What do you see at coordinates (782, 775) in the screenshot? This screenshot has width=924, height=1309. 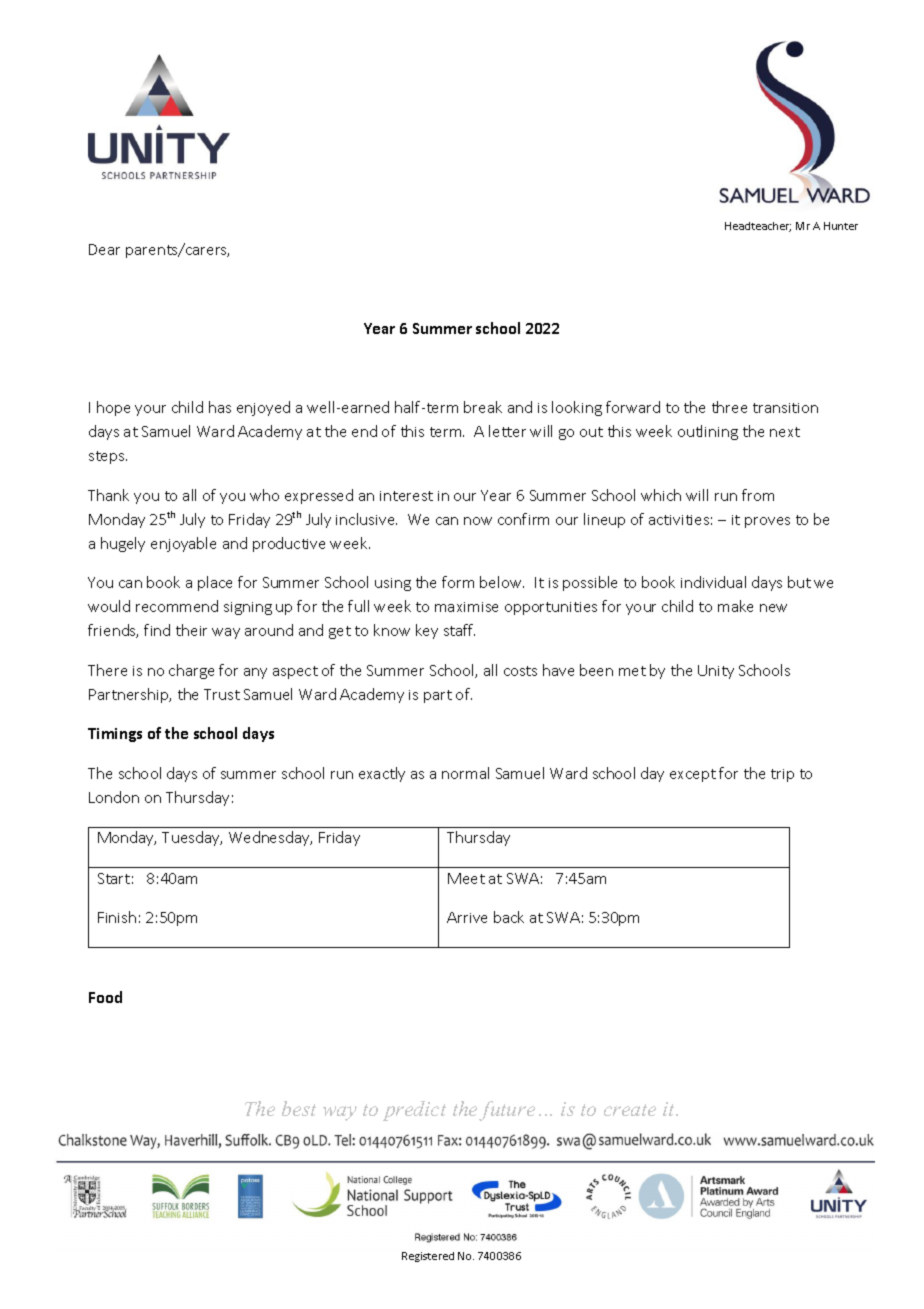 I see `trip` at bounding box center [782, 775].
